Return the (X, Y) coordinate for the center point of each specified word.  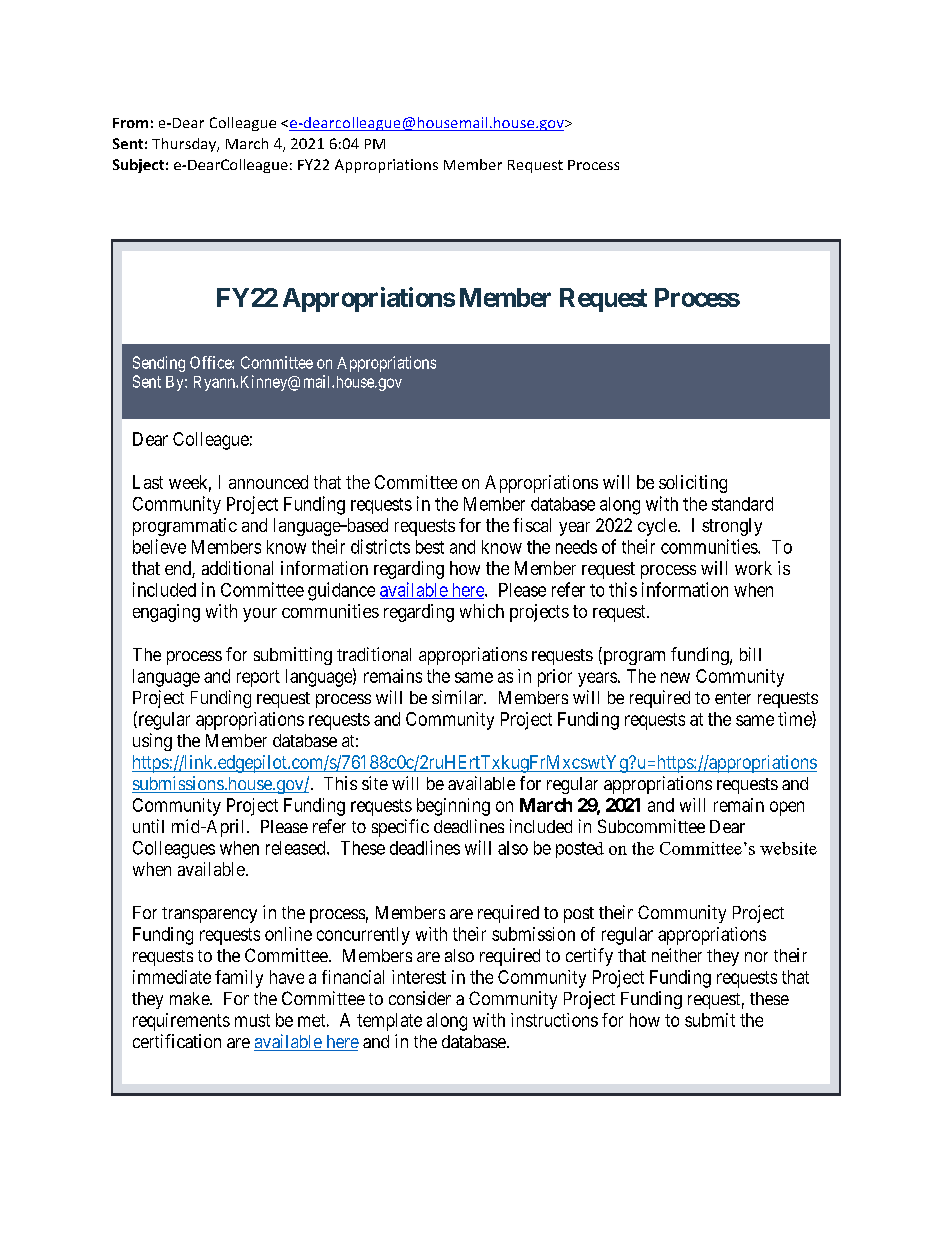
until (148, 826)
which (482, 611)
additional (237, 568)
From (130, 123)
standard (742, 504)
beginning (453, 807)
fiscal (532, 525)
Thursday (185, 145)
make (190, 998)
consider (420, 998)
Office (211, 362)
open (787, 808)
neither (677, 955)
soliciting (693, 484)
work (753, 568)
